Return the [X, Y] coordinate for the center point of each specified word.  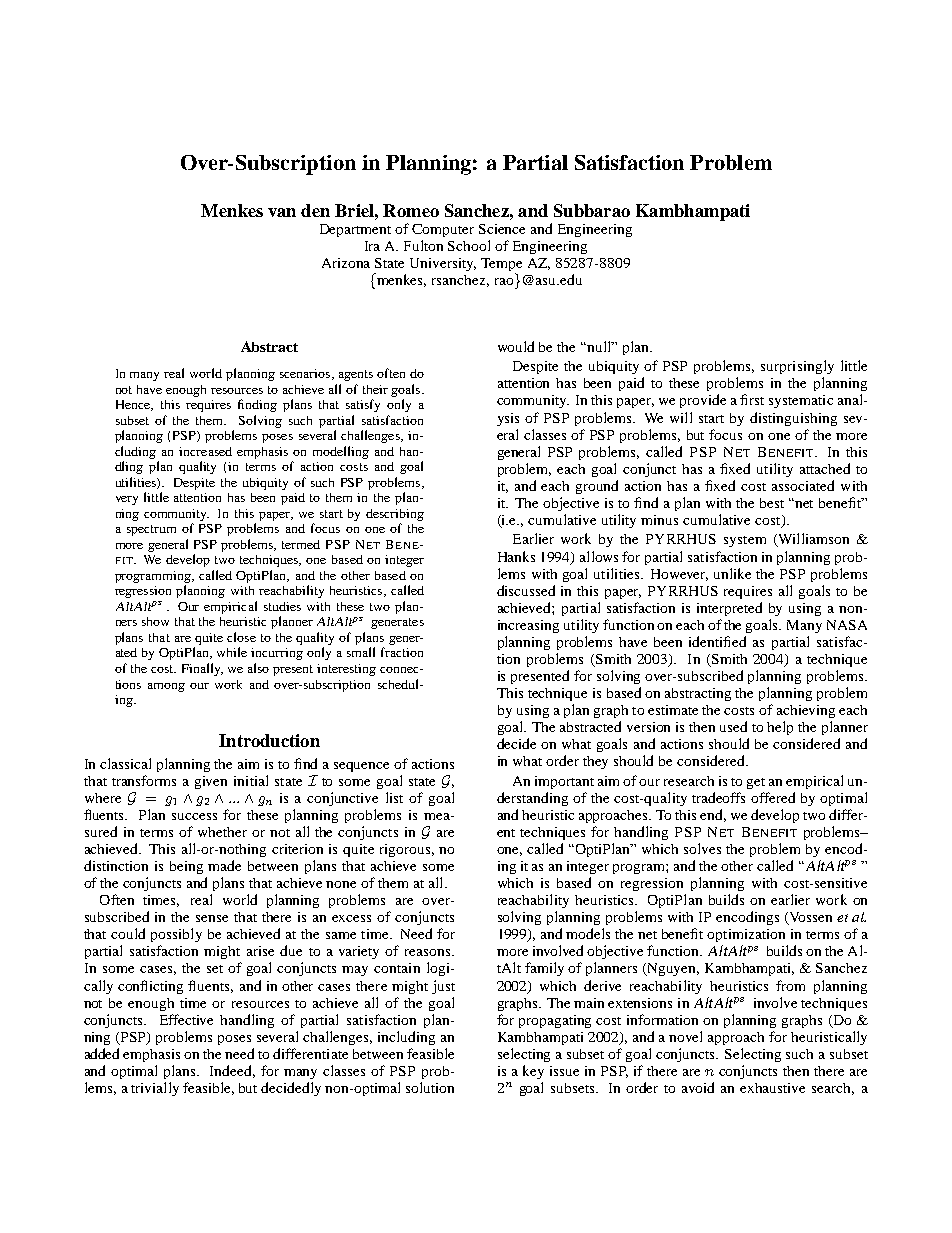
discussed [526, 590]
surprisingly [797, 367]
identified [717, 641]
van [282, 212]
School [469, 245]
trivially [155, 1089]
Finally [202, 669]
